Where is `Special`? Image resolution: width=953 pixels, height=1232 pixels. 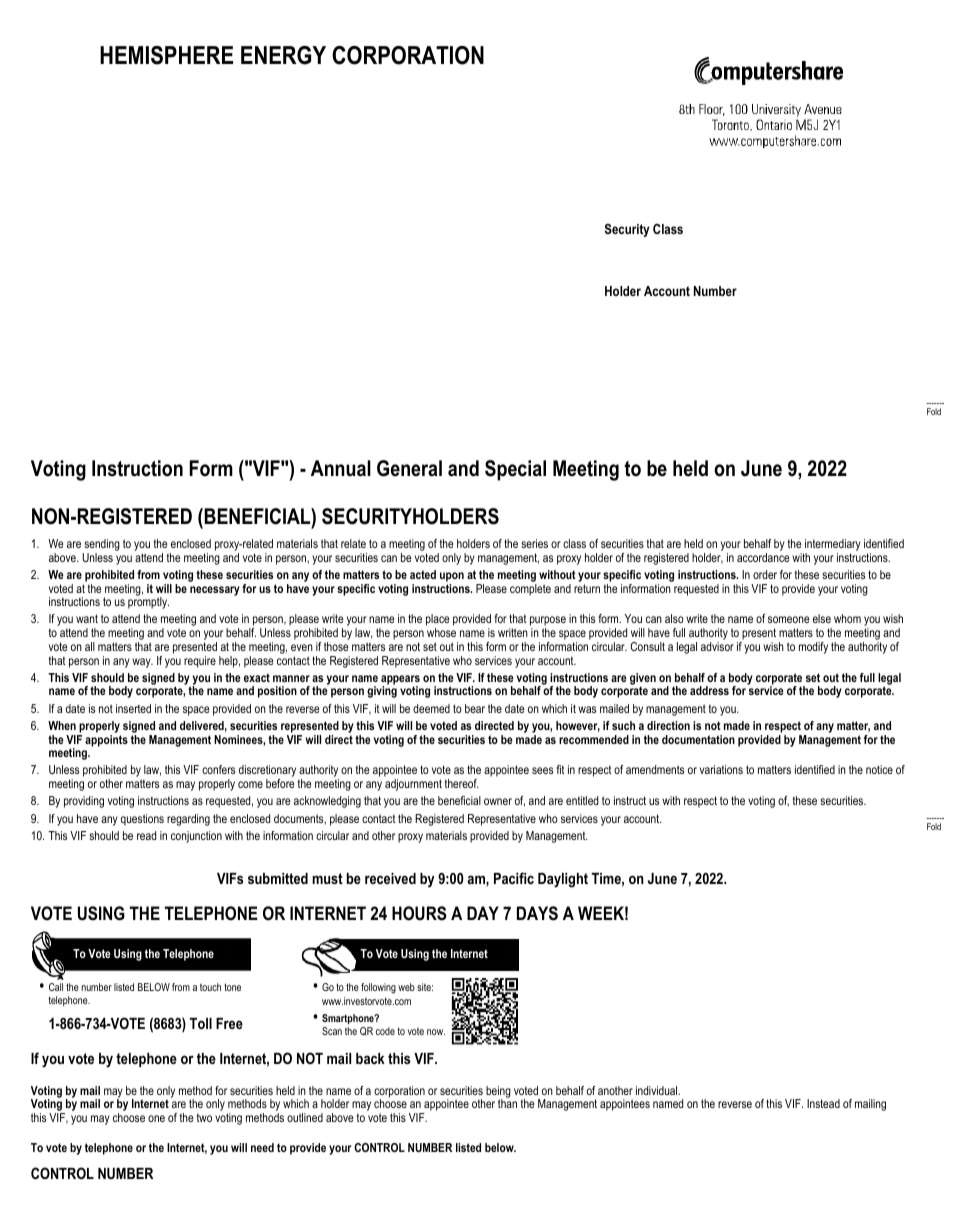 Special is located at coordinates (515, 470).
